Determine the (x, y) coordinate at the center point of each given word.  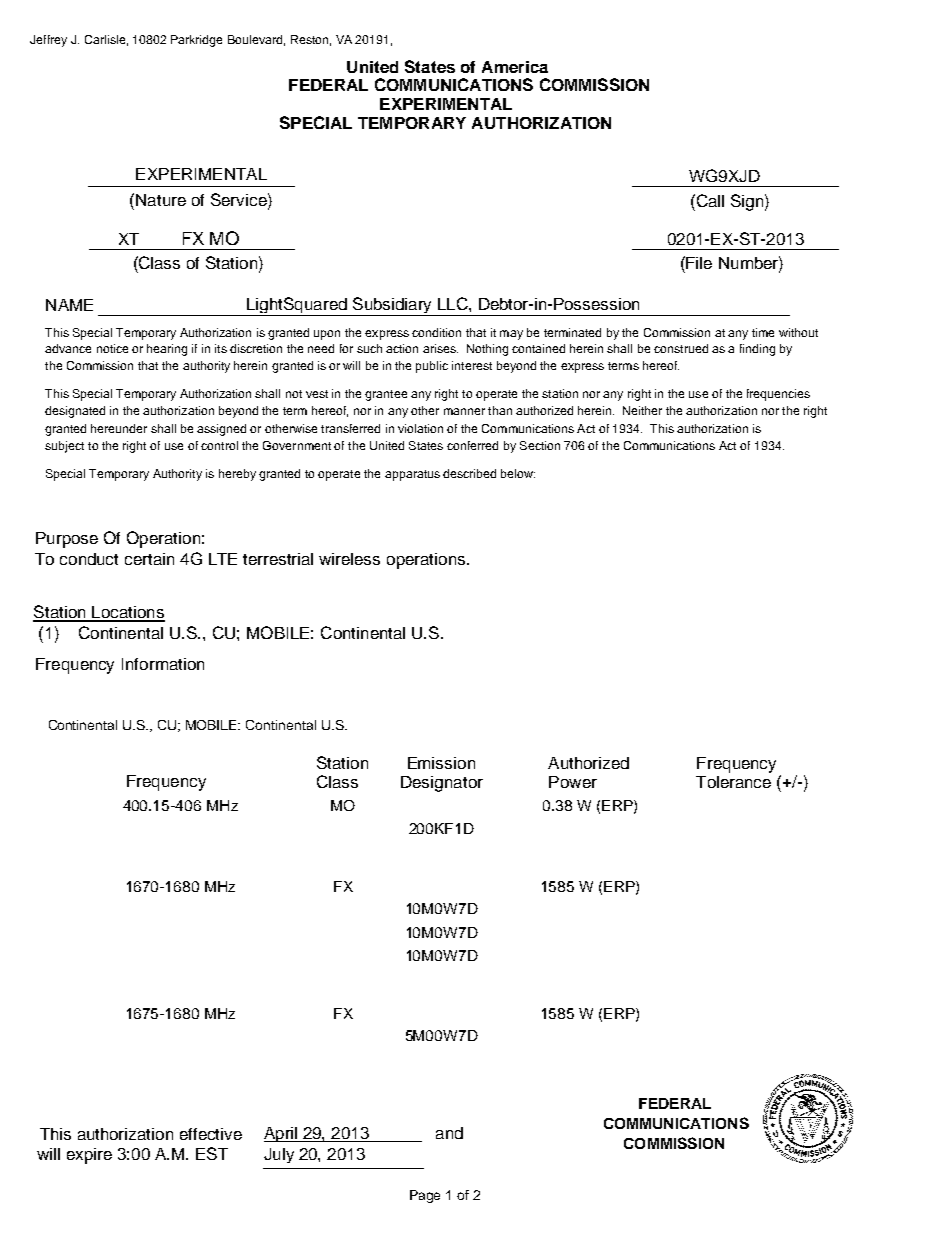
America (515, 67)
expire (89, 1156)
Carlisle (105, 39)
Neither (642, 410)
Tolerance (733, 782)
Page (425, 1196)
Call (709, 200)
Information (163, 664)
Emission (441, 763)
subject (64, 447)
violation (420, 428)
